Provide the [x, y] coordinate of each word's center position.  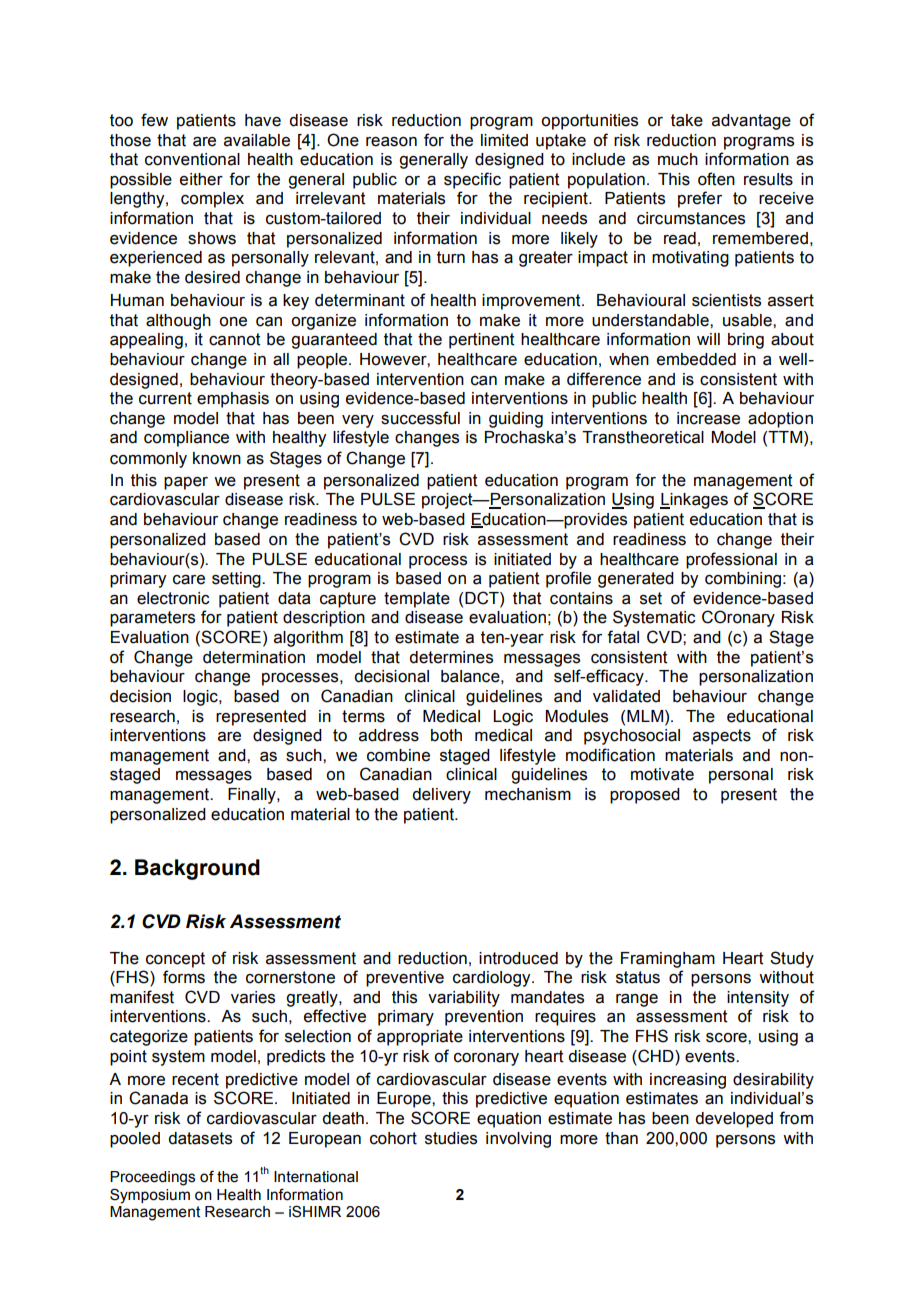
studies [451, 1138]
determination [254, 657]
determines [451, 657]
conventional [192, 159]
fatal [623, 637]
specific [472, 180]
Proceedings [152, 1178]
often [716, 179]
